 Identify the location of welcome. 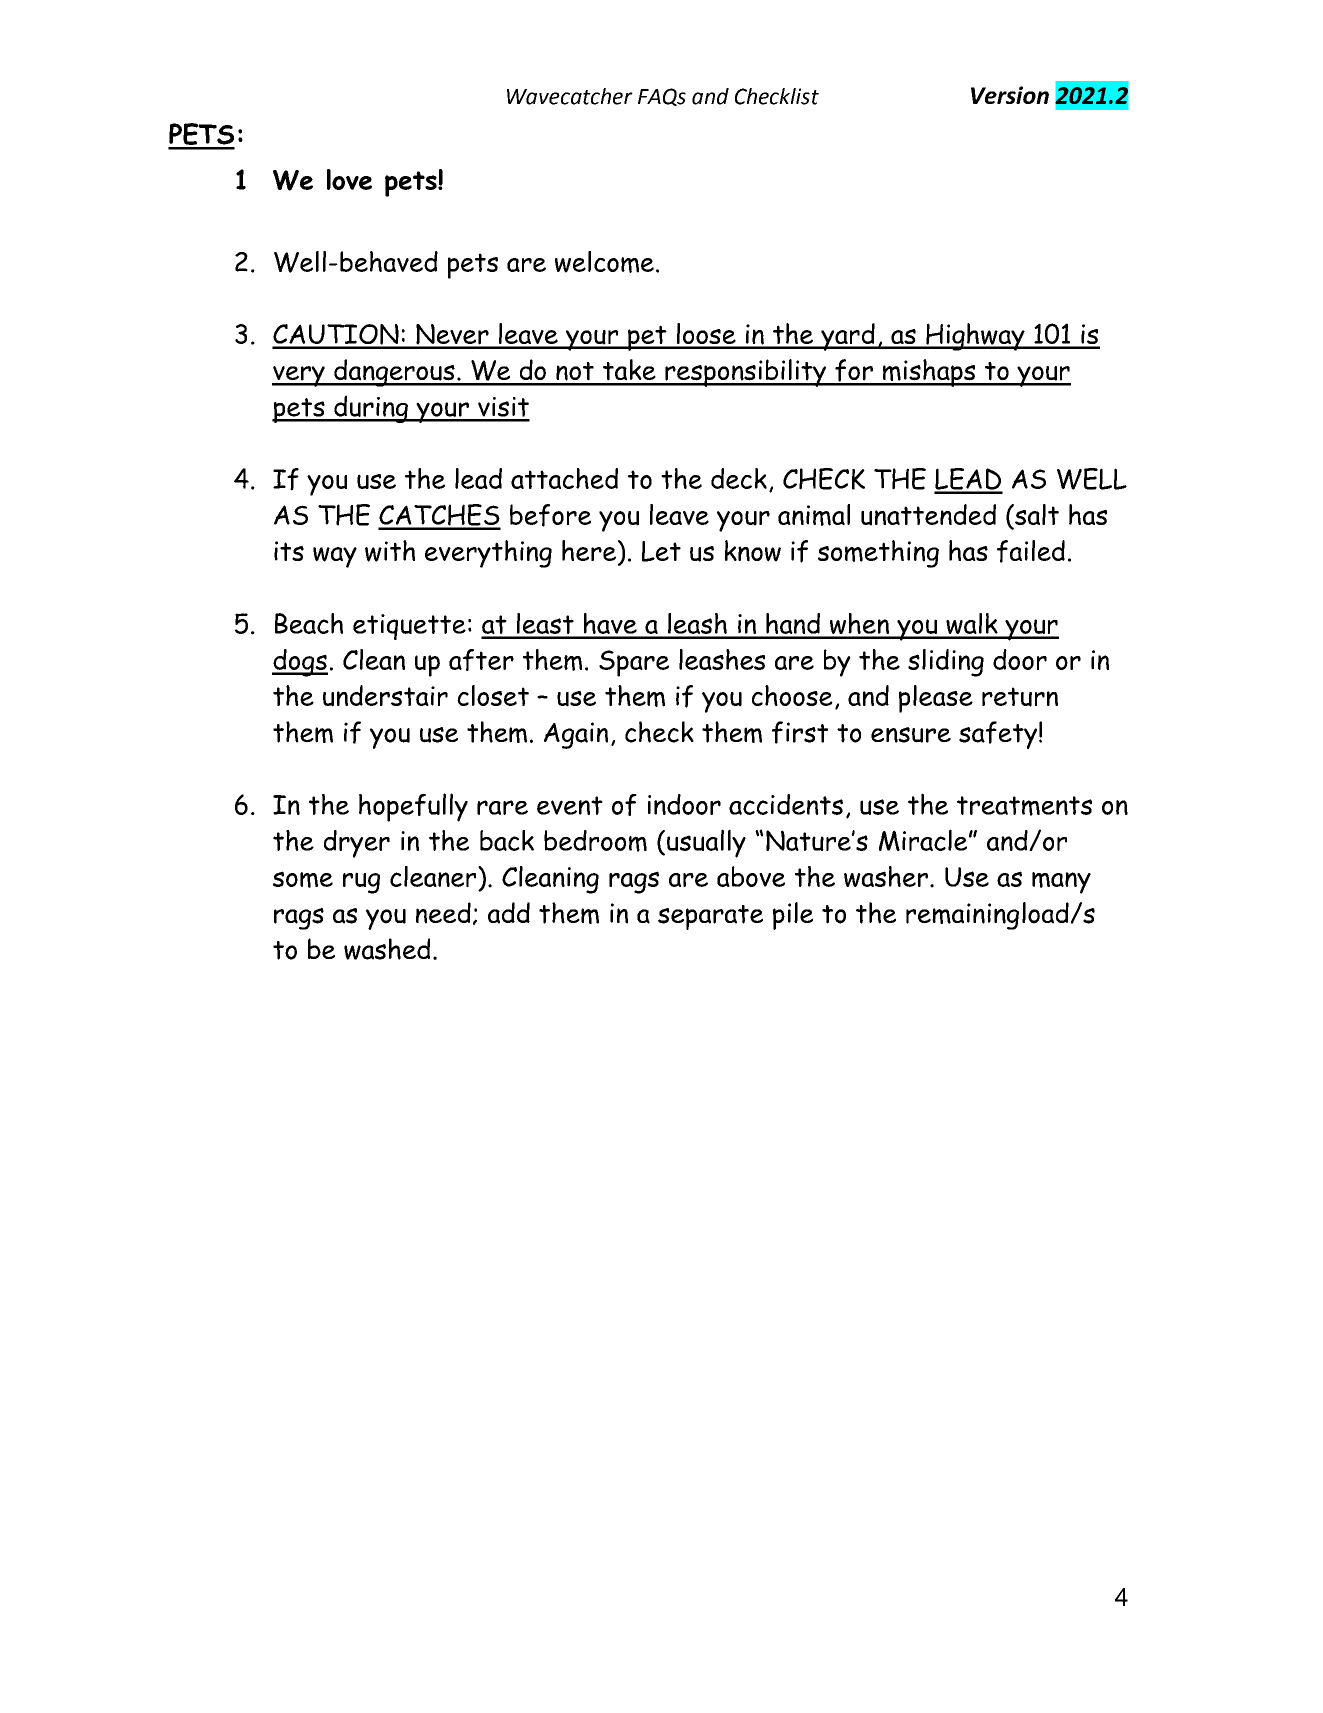
(604, 262).
